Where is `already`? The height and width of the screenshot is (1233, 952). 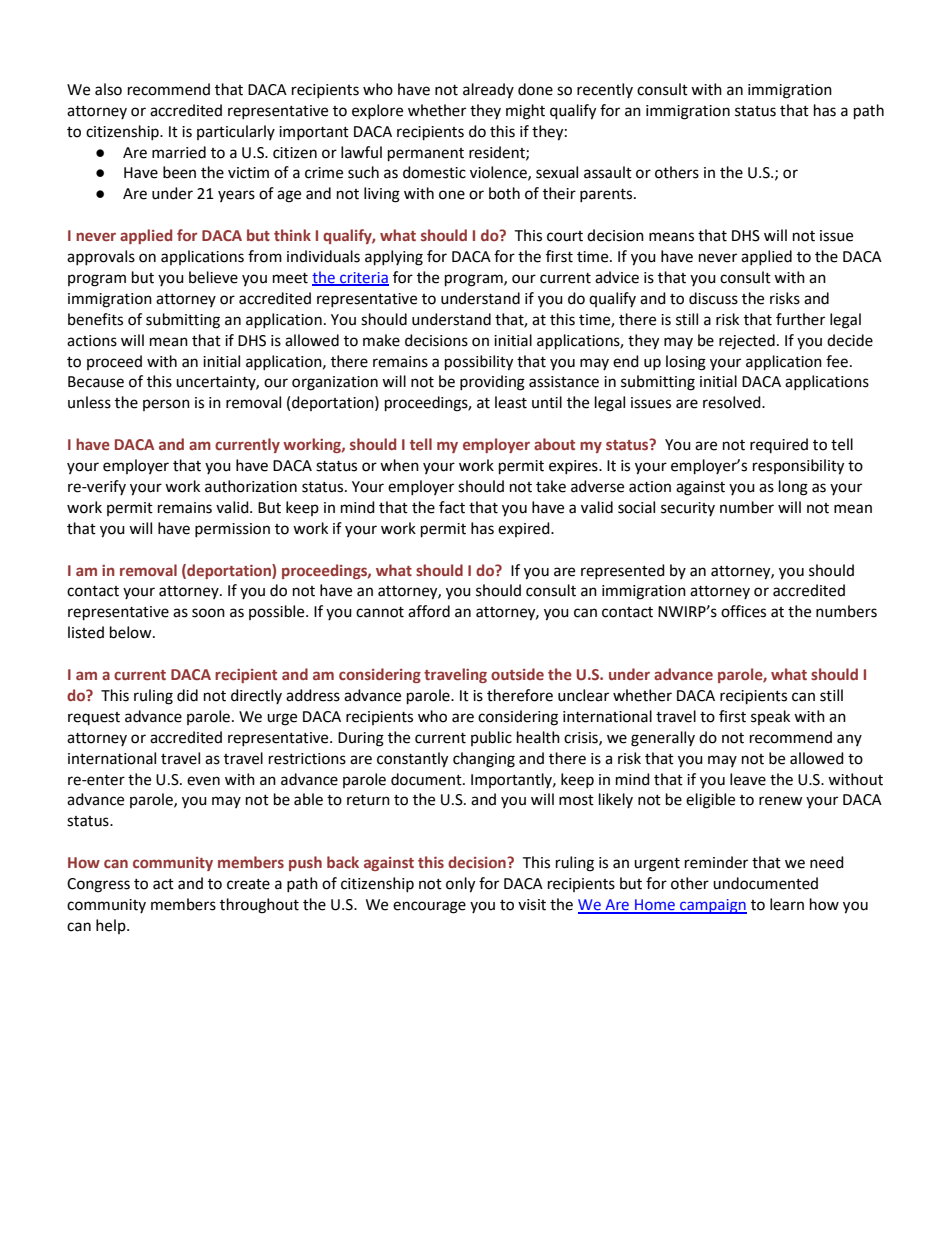 already is located at coordinates (488, 90).
